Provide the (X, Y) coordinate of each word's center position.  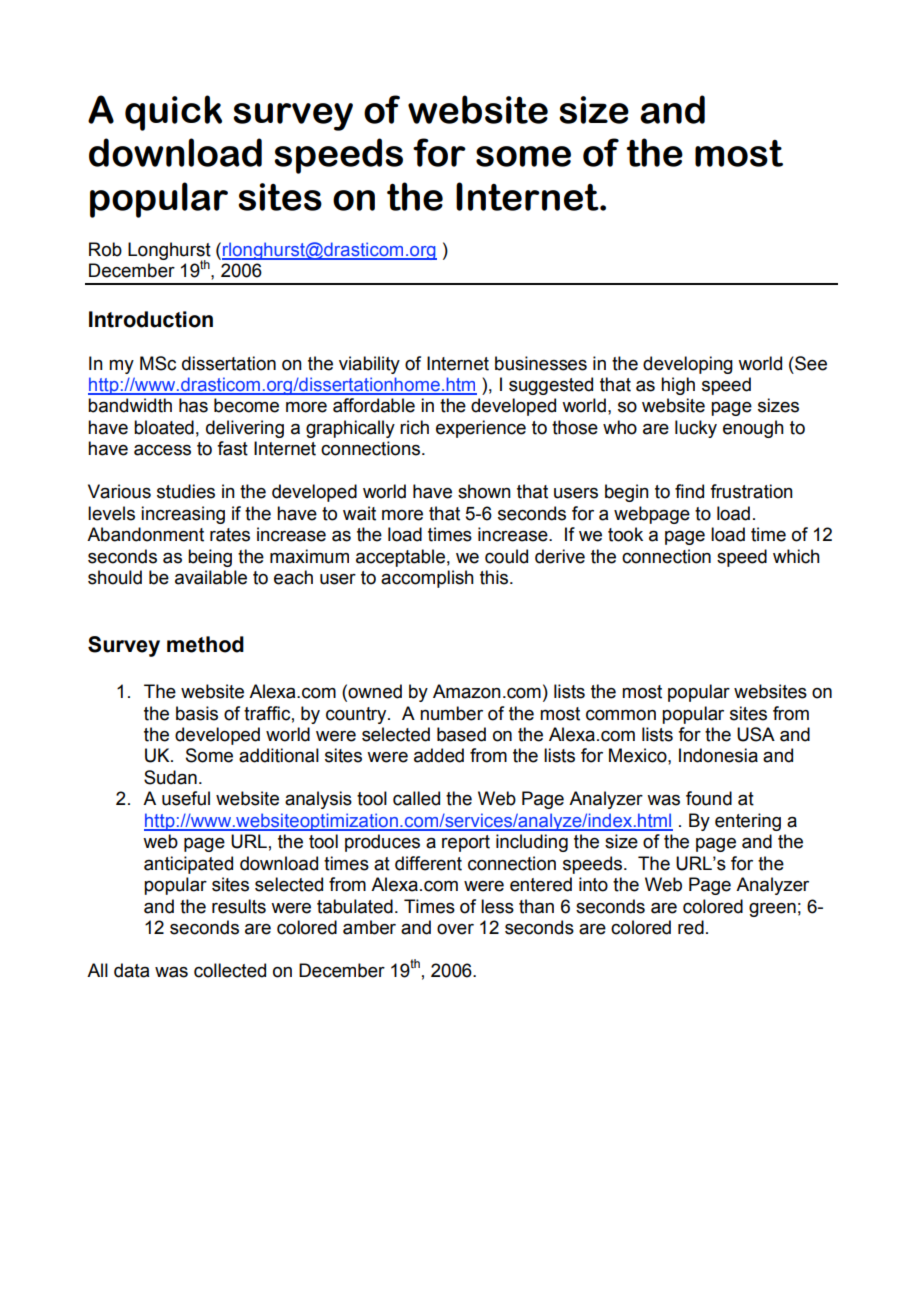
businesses (541, 363)
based (461, 734)
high (678, 386)
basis (197, 713)
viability (369, 365)
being (210, 558)
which (796, 556)
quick (173, 113)
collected (230, 970)
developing (688, 365)
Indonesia (718, 755)
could (506, 556)
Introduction (151, 319)
